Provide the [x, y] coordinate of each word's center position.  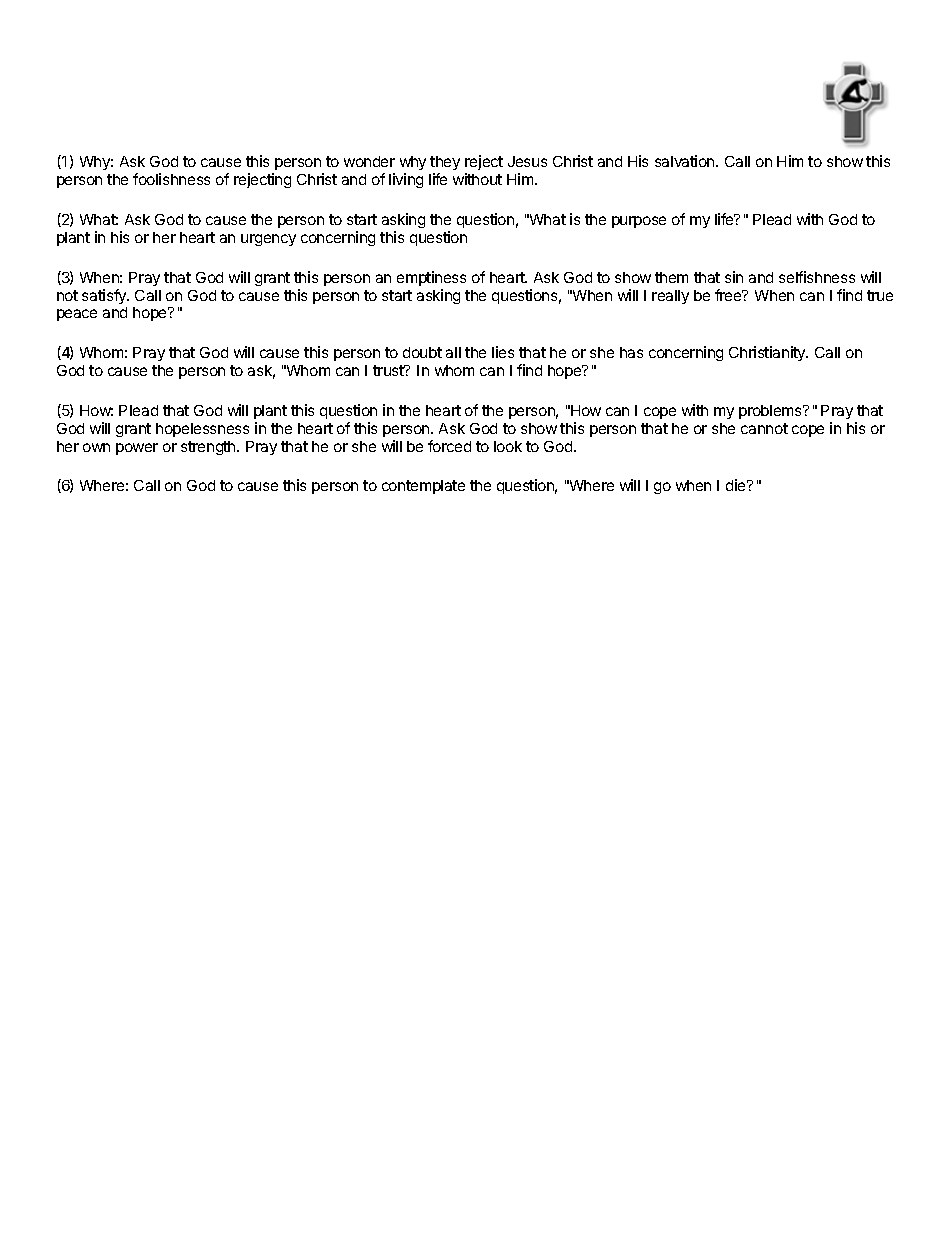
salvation [686, 161]
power [137, 449]
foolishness [171, 179]
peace [77, 315]
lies [503, 352]
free [729, 295]
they [445, 165]
